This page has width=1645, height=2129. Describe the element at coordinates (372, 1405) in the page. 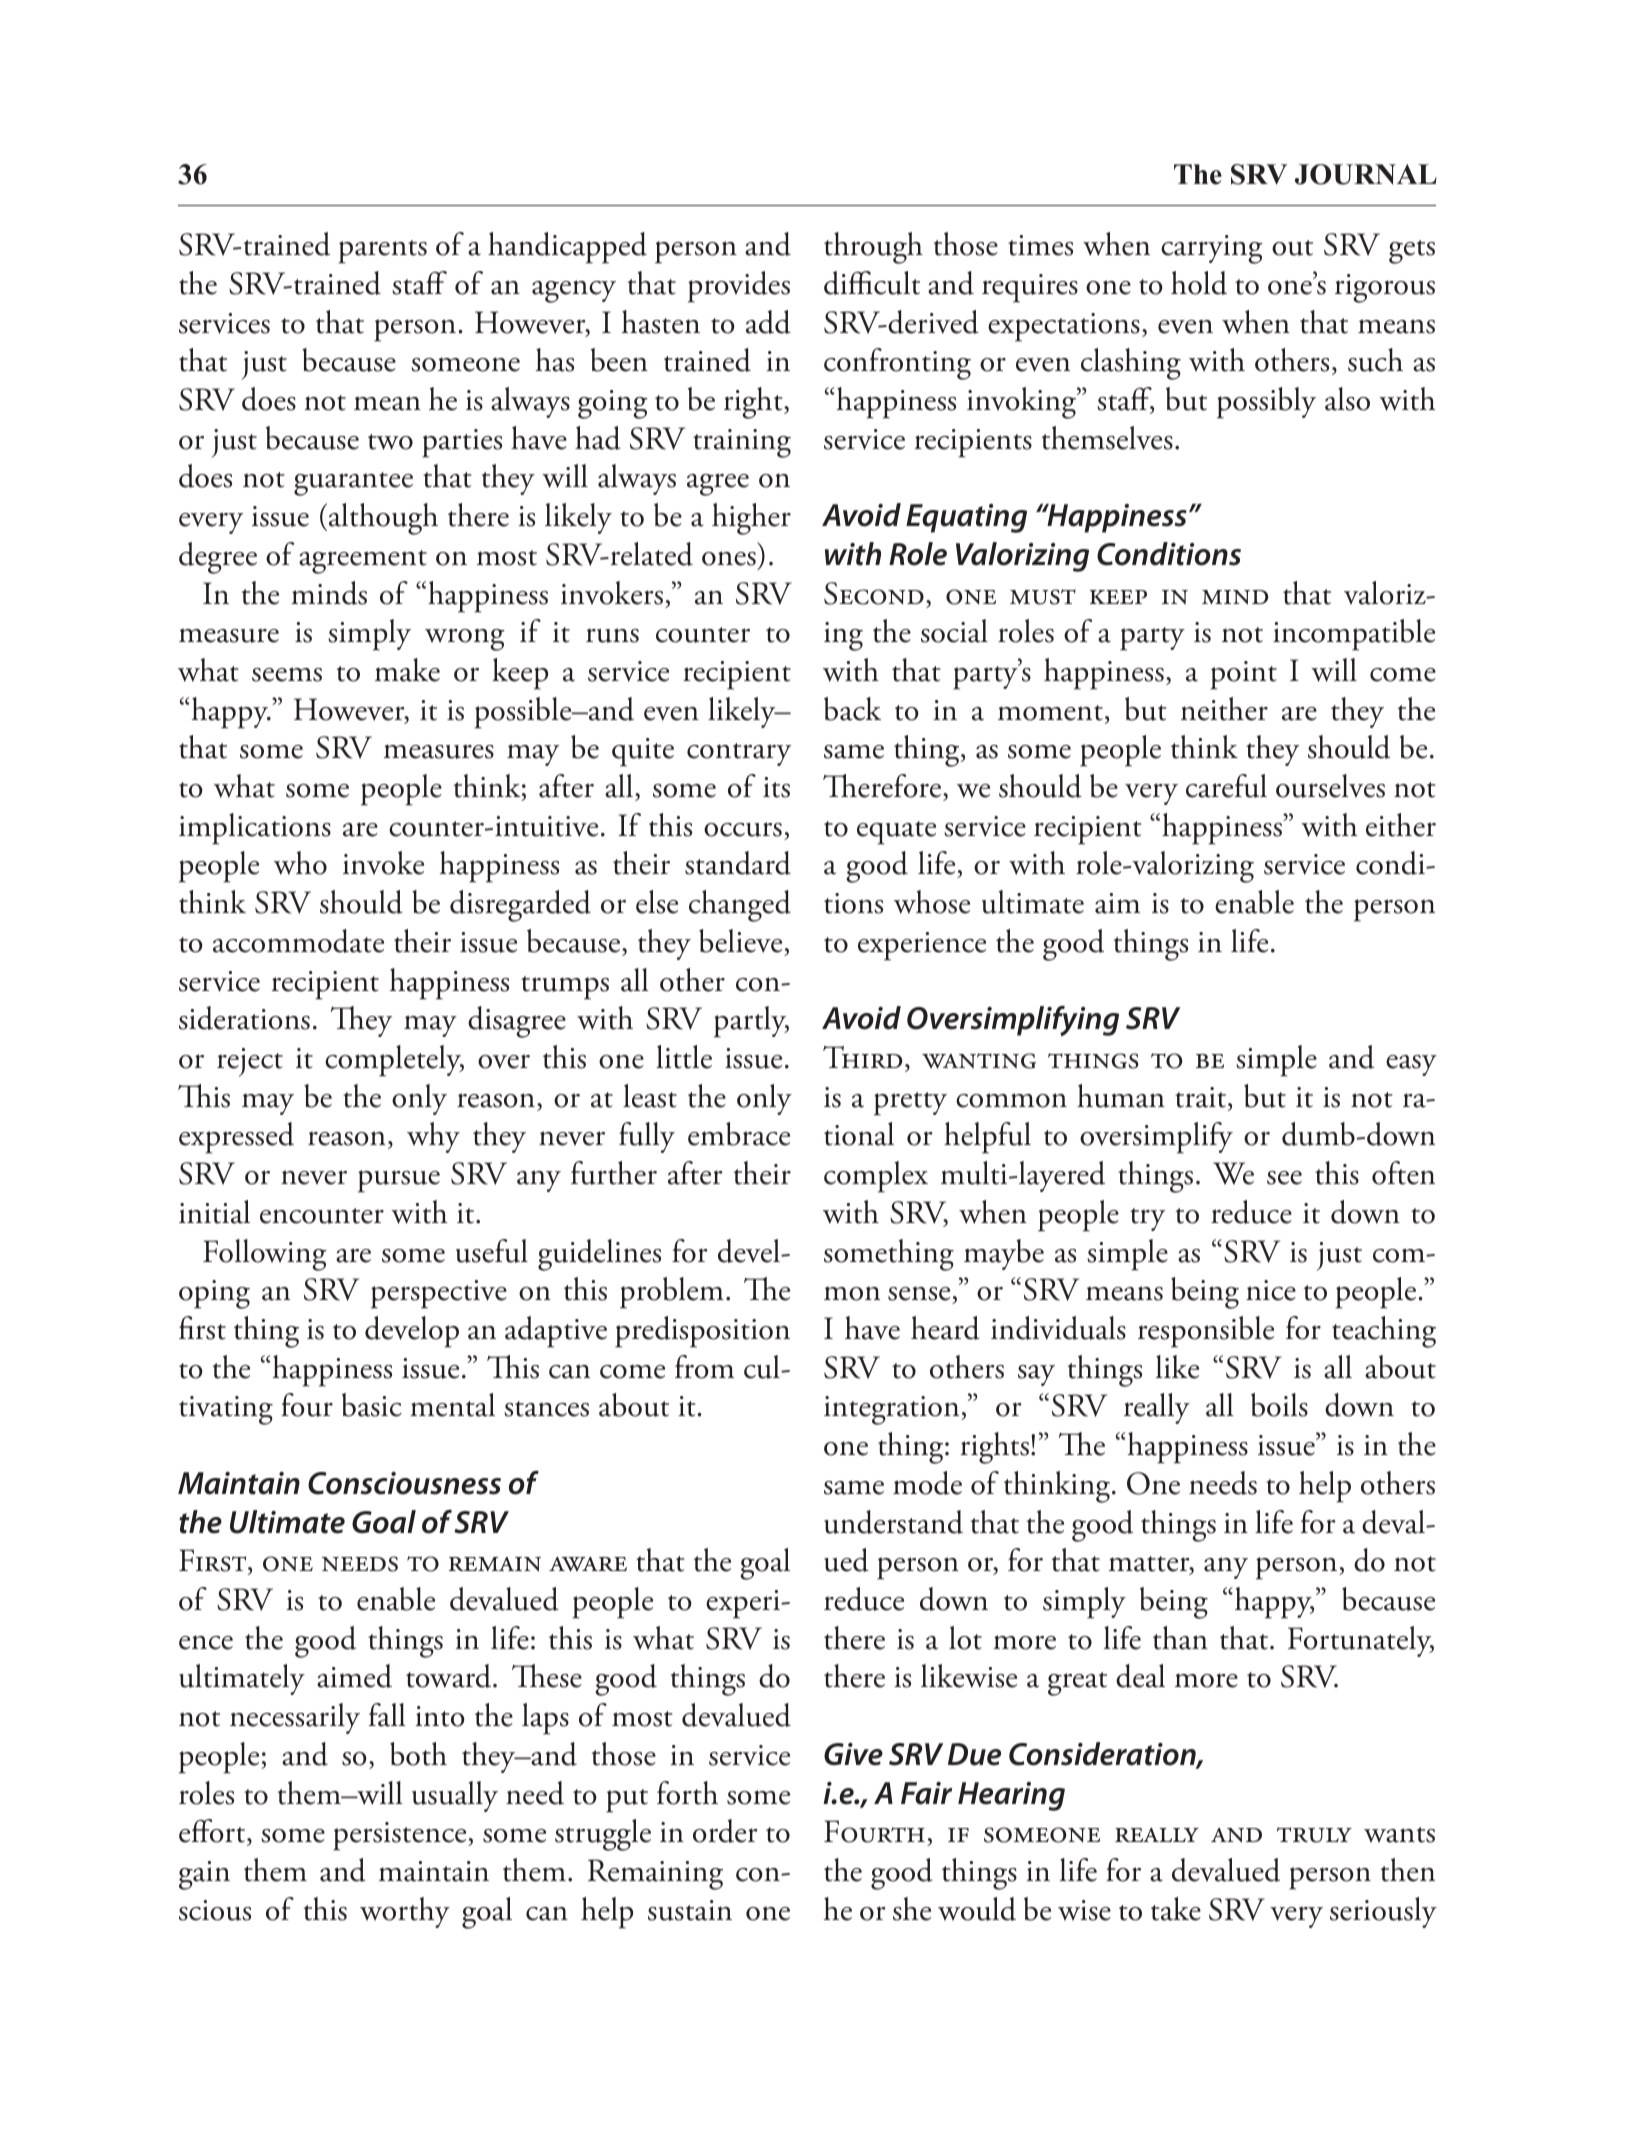

I see `basic` at that location.
